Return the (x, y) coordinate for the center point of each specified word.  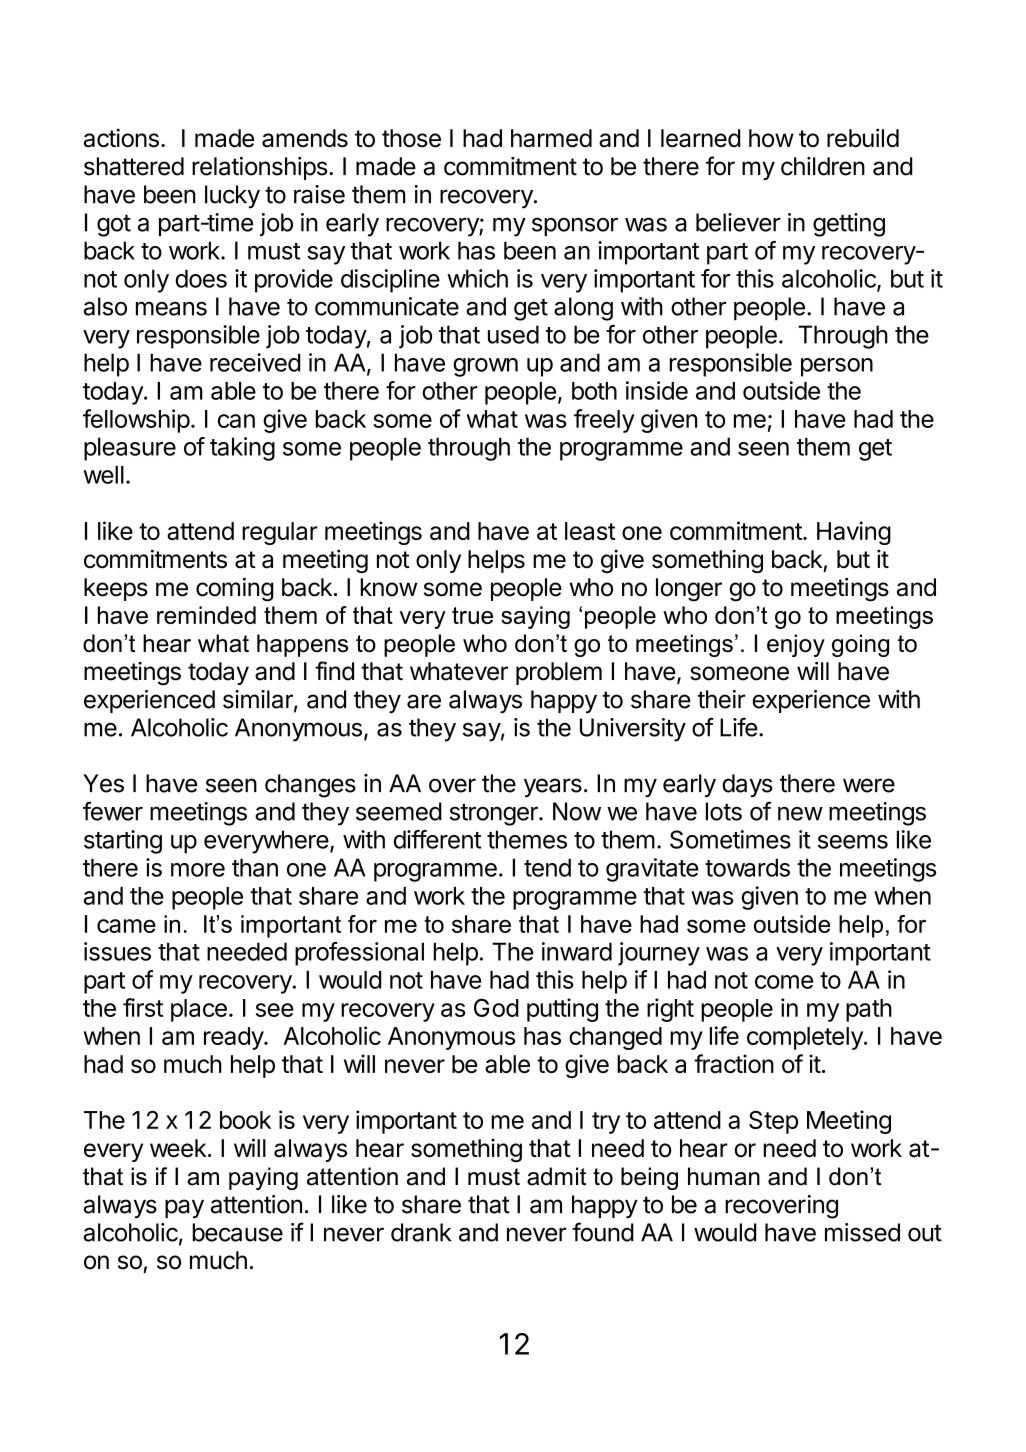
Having (854, 533)
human (724, 1176)
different (437, 839)
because (237, 1232)
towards (747, 867)
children (823, 166)
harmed (551, 138)
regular (280, 533)
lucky (232, 197)
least (590, 531)
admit (556, 1176)
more (198, 870)
